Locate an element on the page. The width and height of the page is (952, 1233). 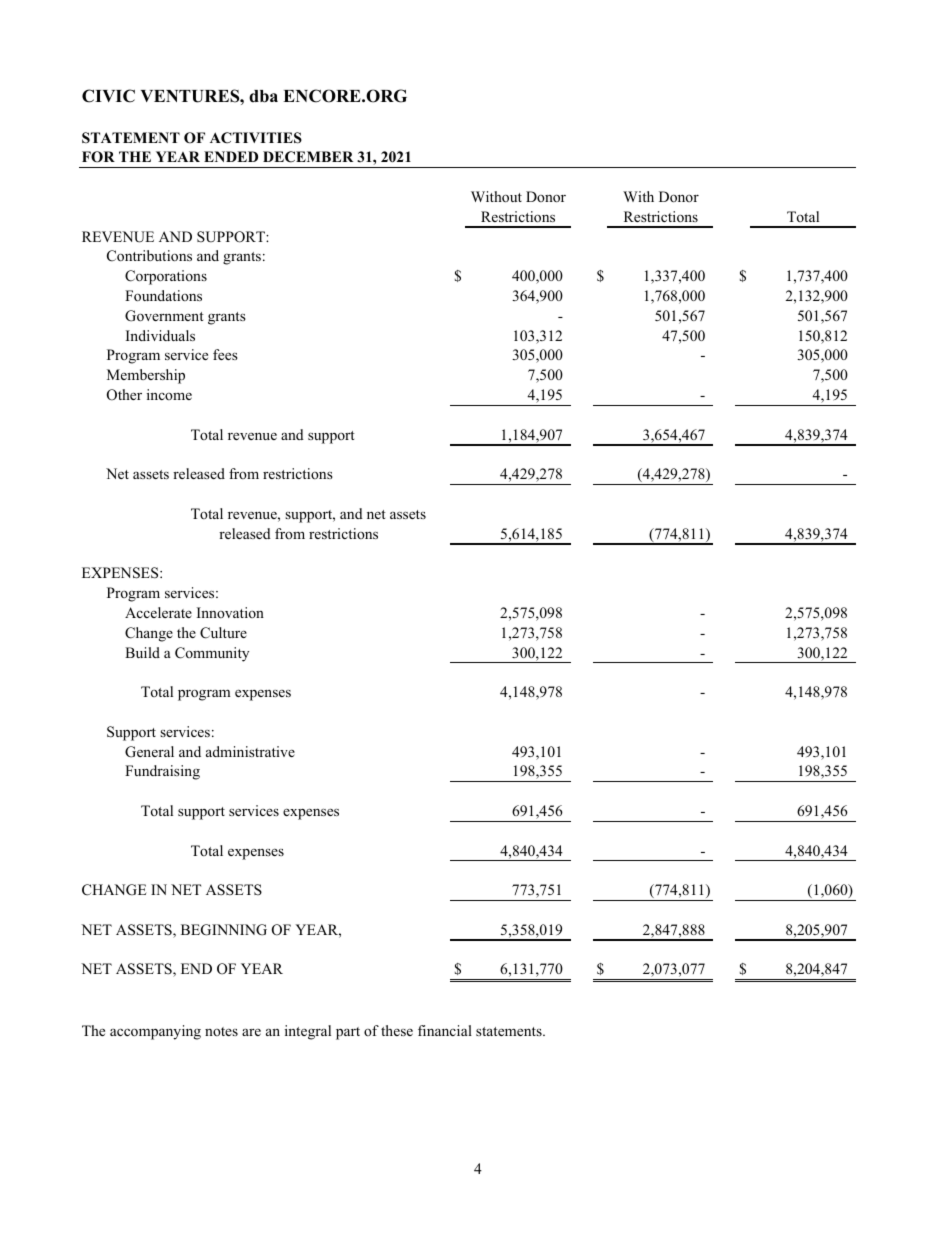
ACTIVITIES is located at coordinates (256, 138).
